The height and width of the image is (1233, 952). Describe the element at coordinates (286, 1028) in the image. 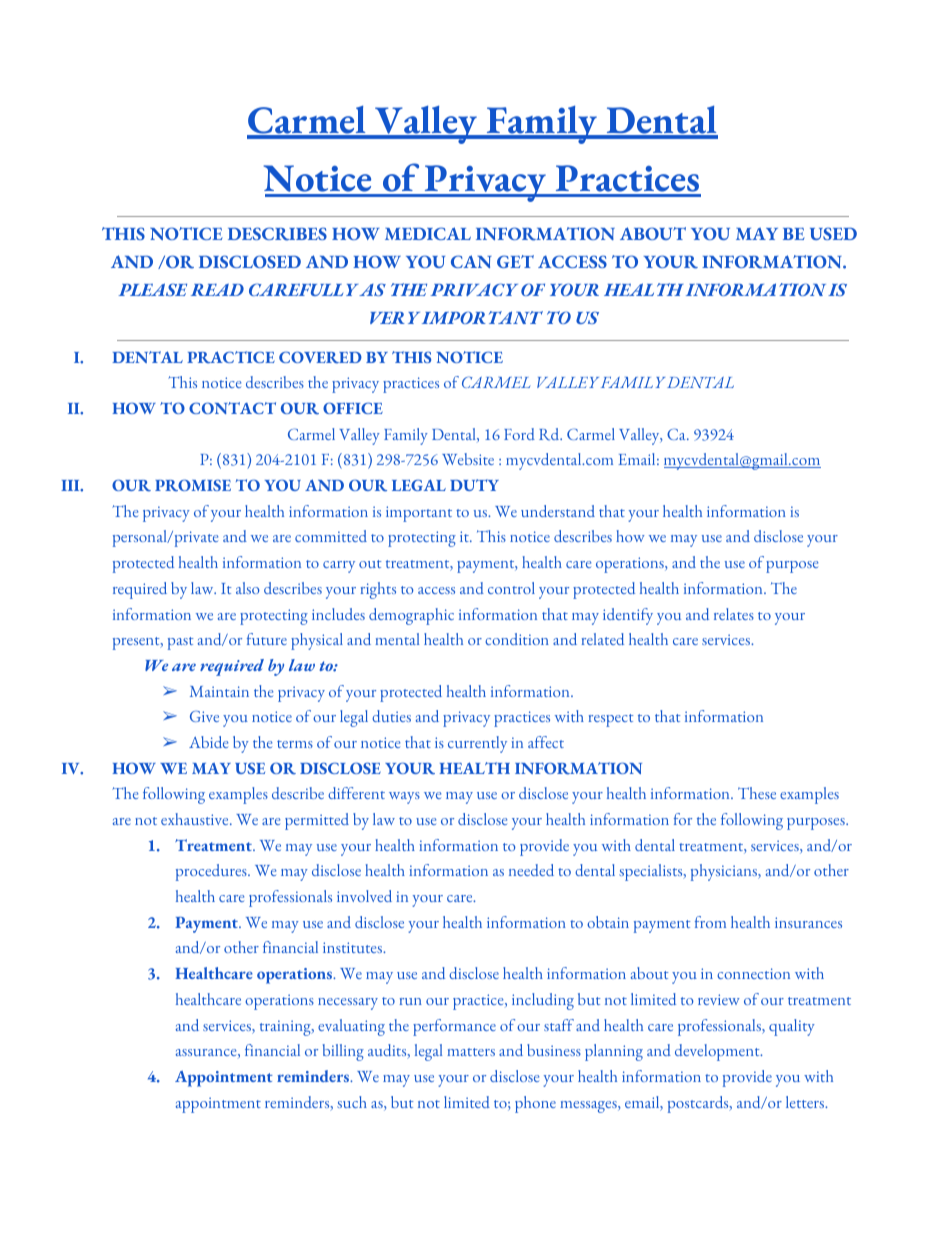

I see `training` at that location.
